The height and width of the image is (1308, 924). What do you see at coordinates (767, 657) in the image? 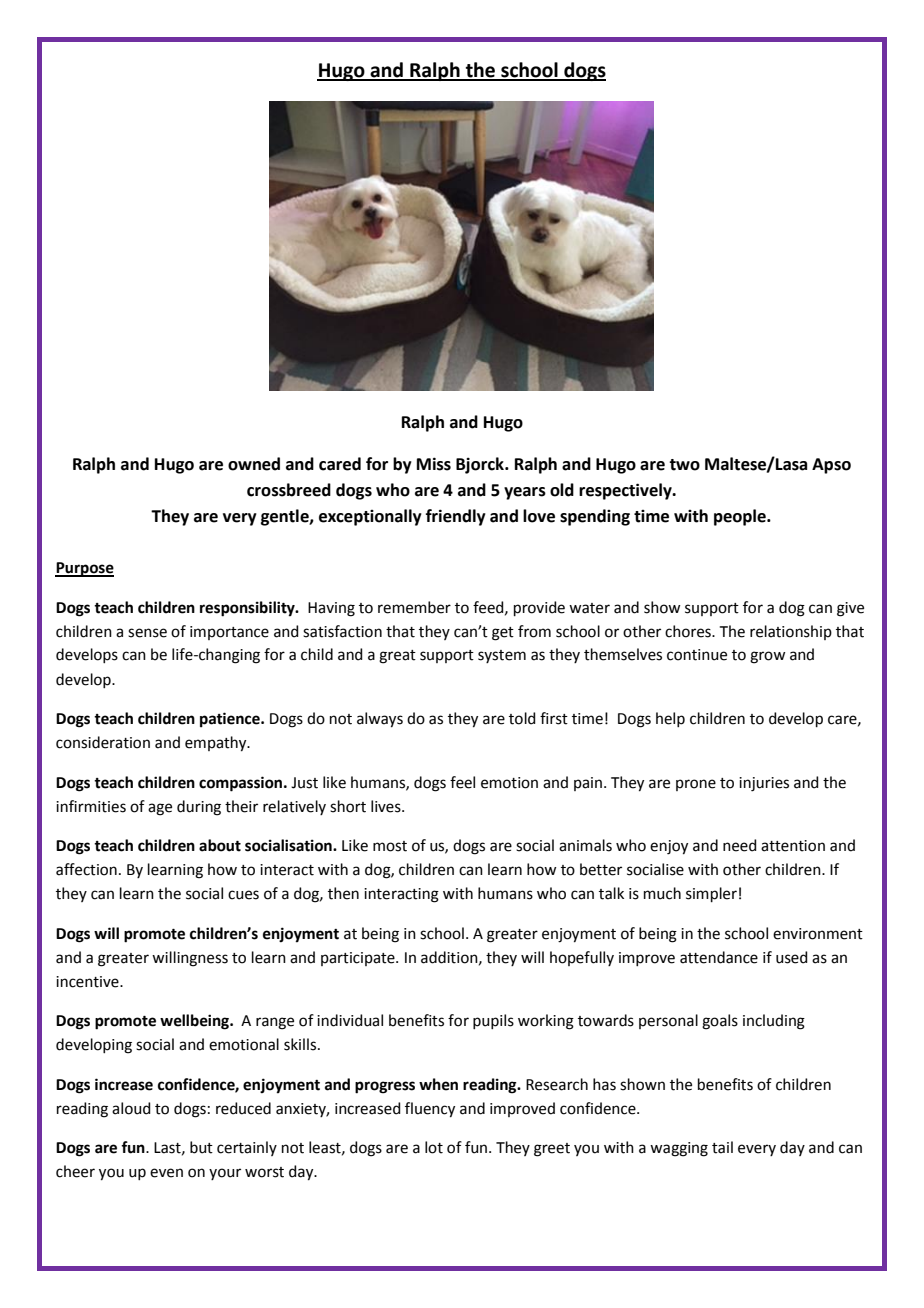
I see `grow` at bounding box center [767, 657].
